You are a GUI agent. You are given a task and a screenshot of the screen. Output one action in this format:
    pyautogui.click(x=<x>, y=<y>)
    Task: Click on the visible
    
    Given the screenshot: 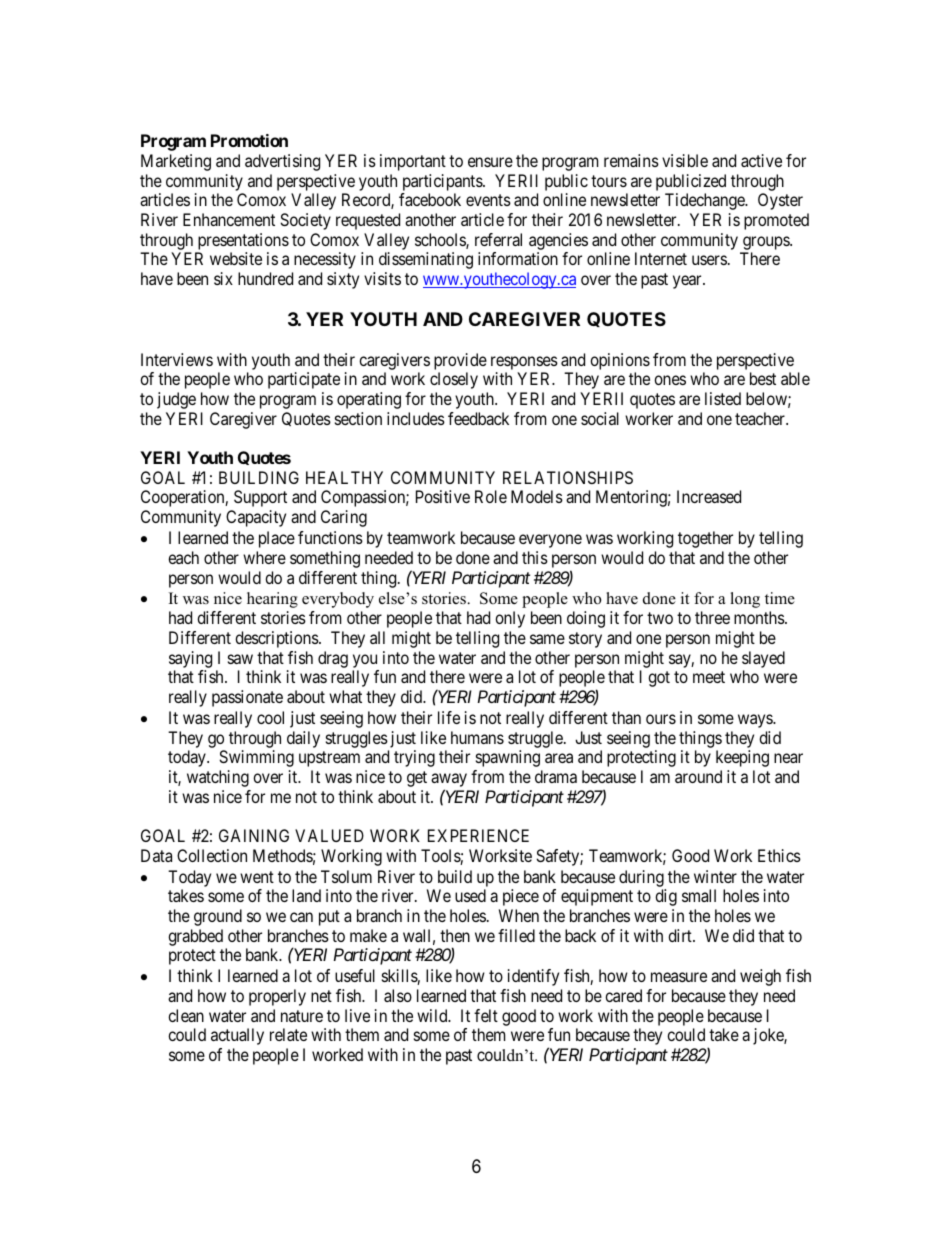 What is the action you would take?
    pyautogui.click(x=685, y=160)
